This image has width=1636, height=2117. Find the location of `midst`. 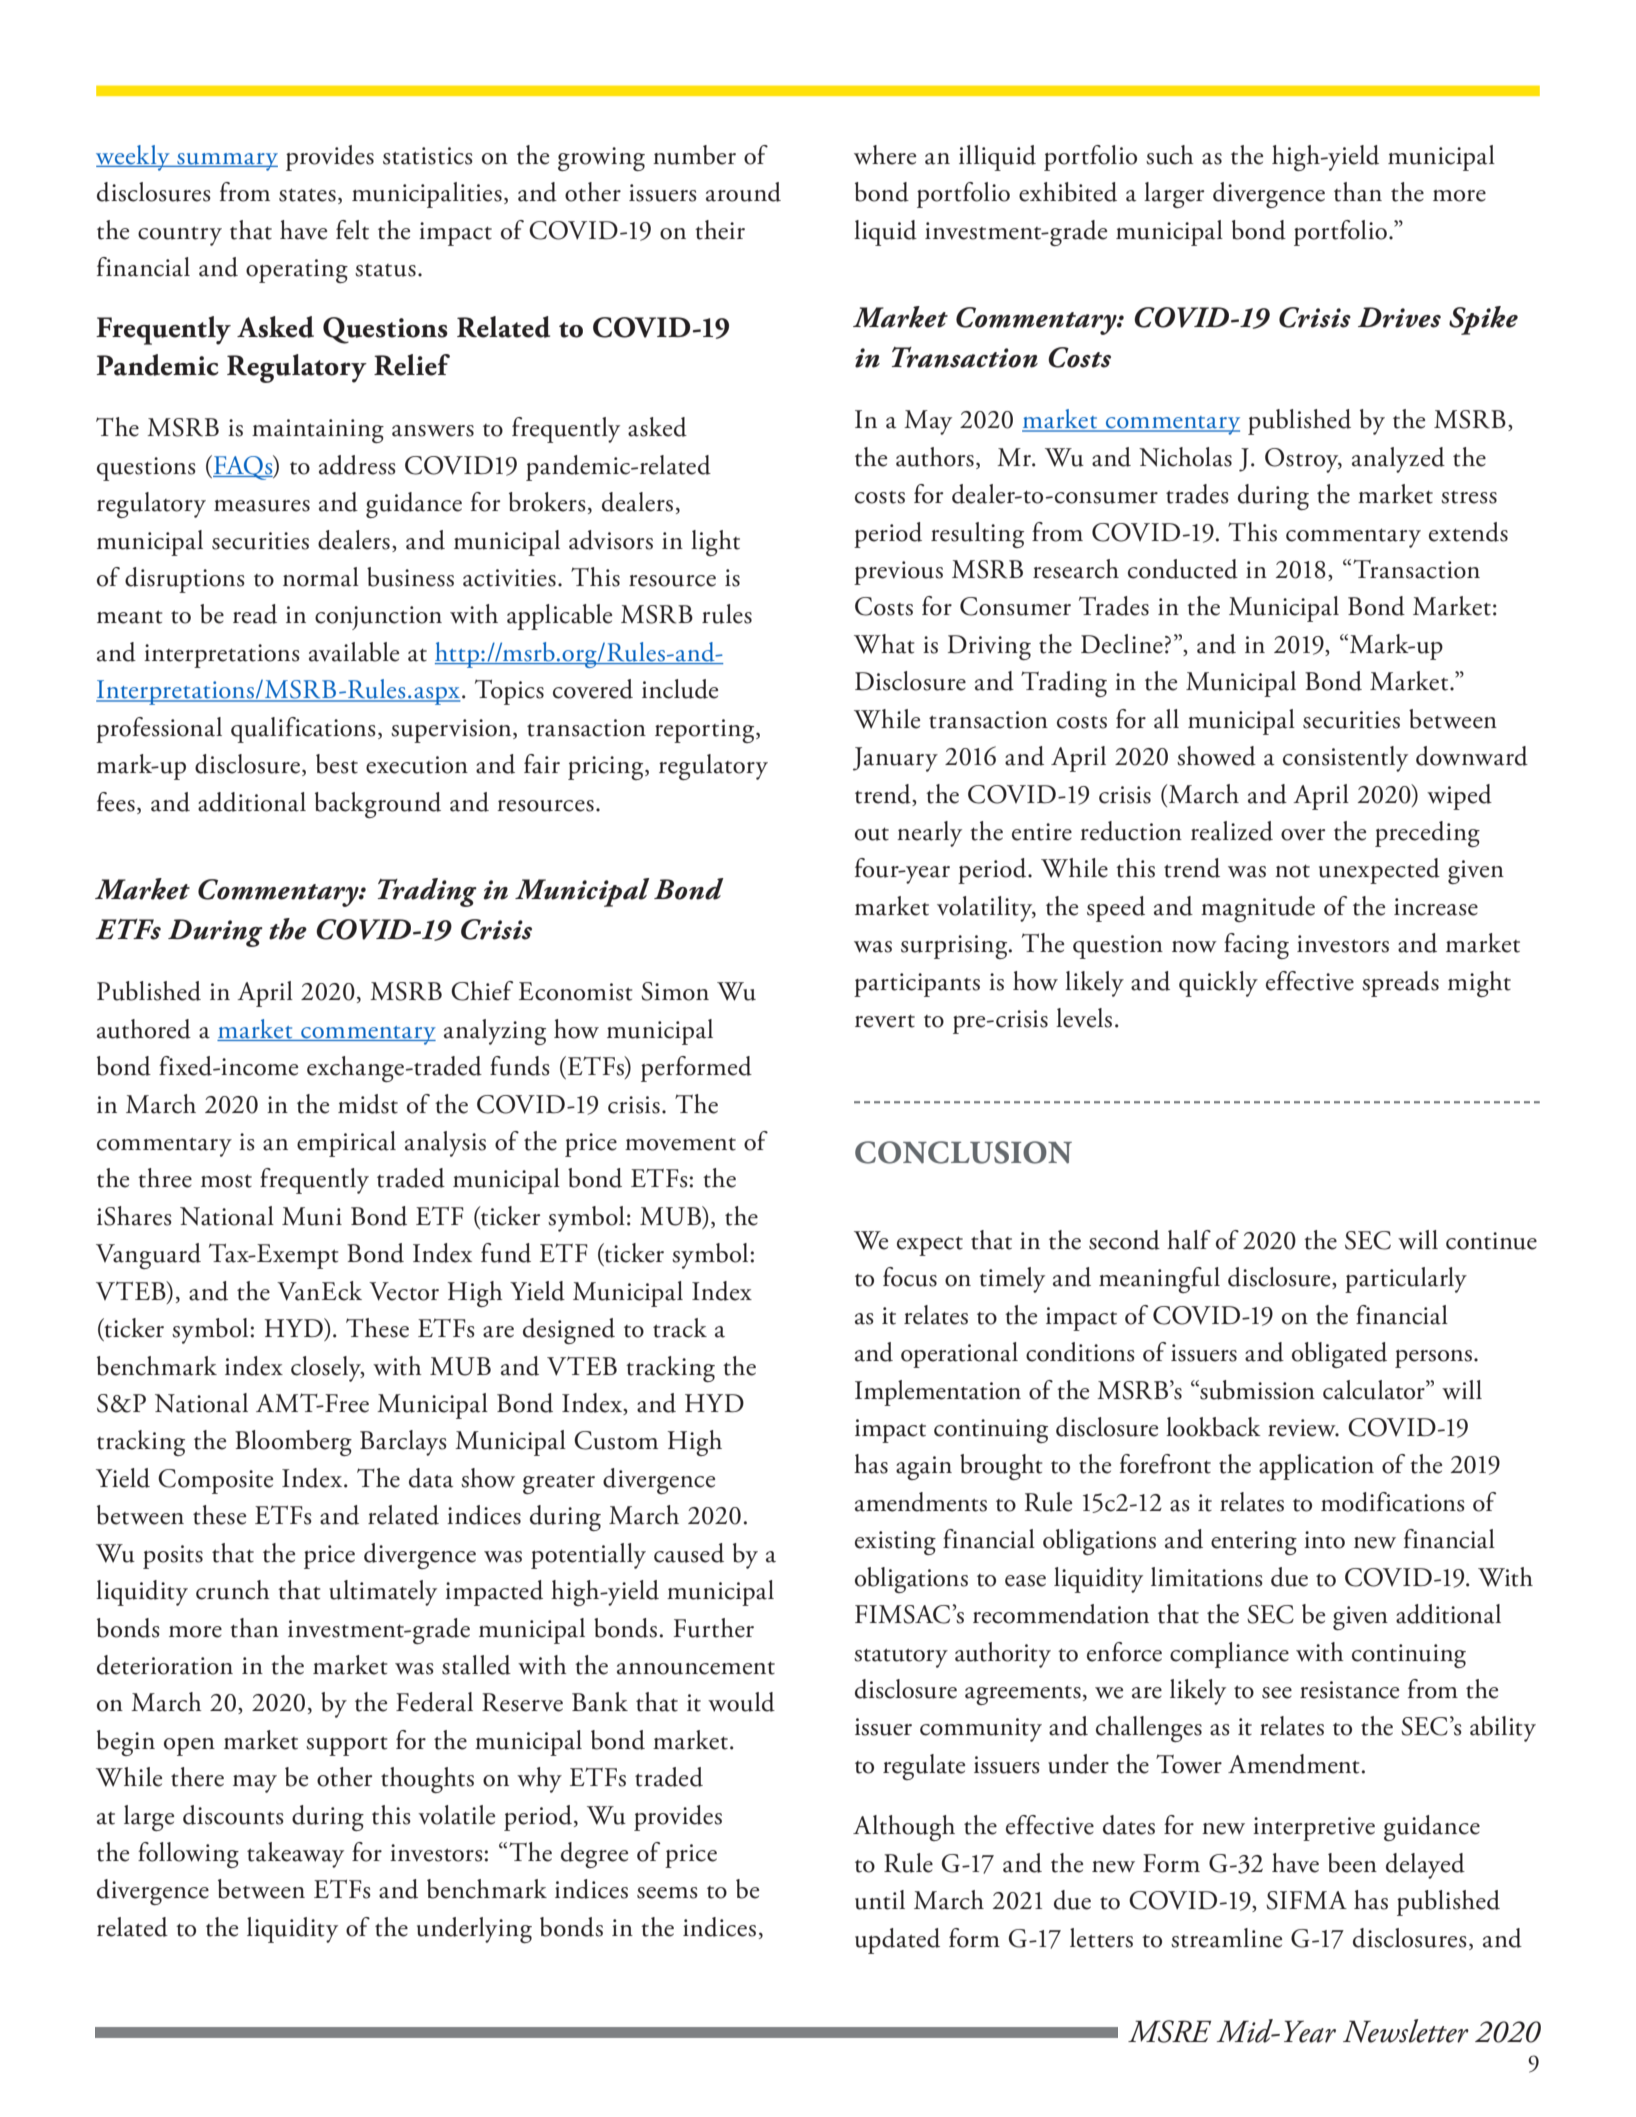

midst is located at coordinates (368, 1104).
